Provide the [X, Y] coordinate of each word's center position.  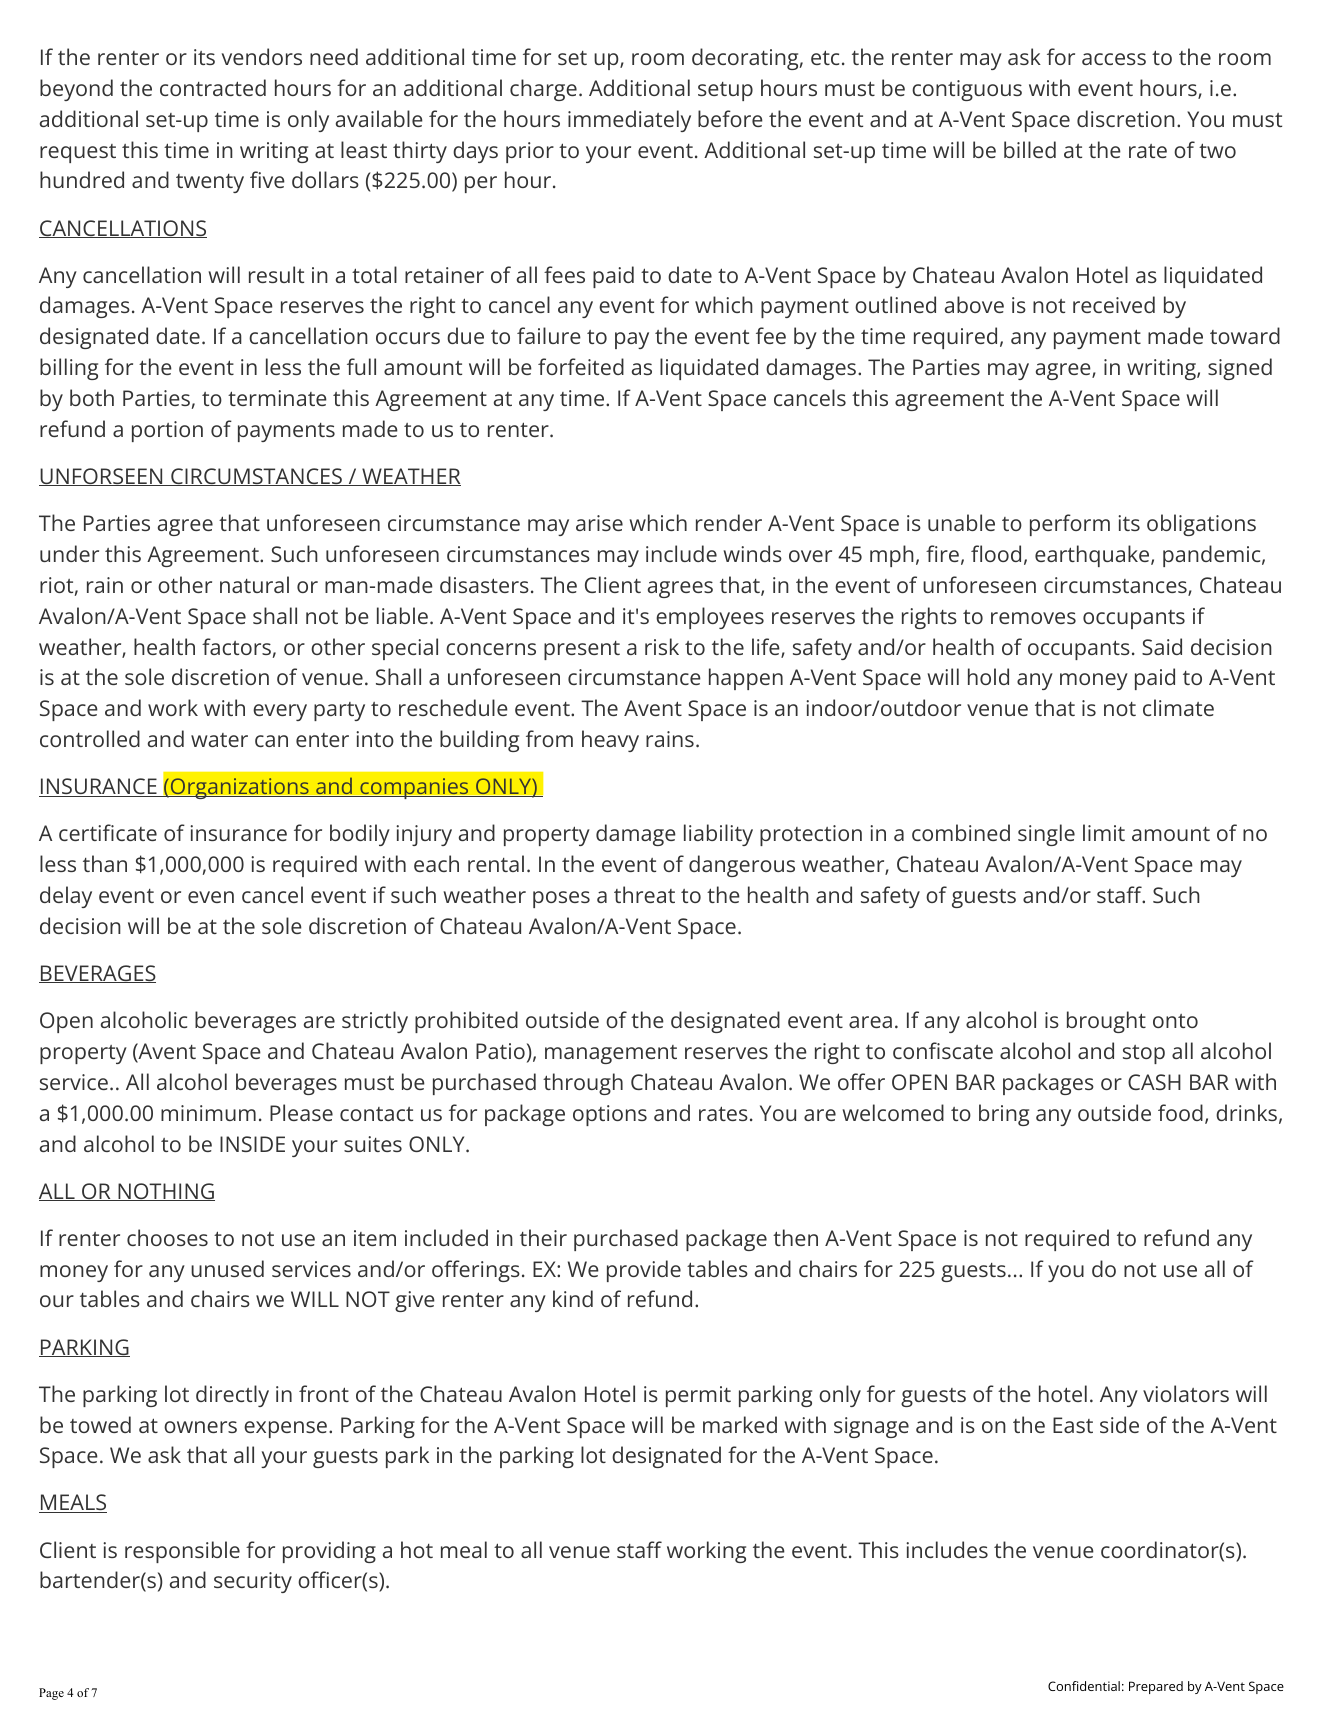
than [105, 863]
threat [644, 894]
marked [740, 1424]
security [253, 1582]
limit [1104, 832]
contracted [213, 87]
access [1114, 59]
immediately [629, 121]
